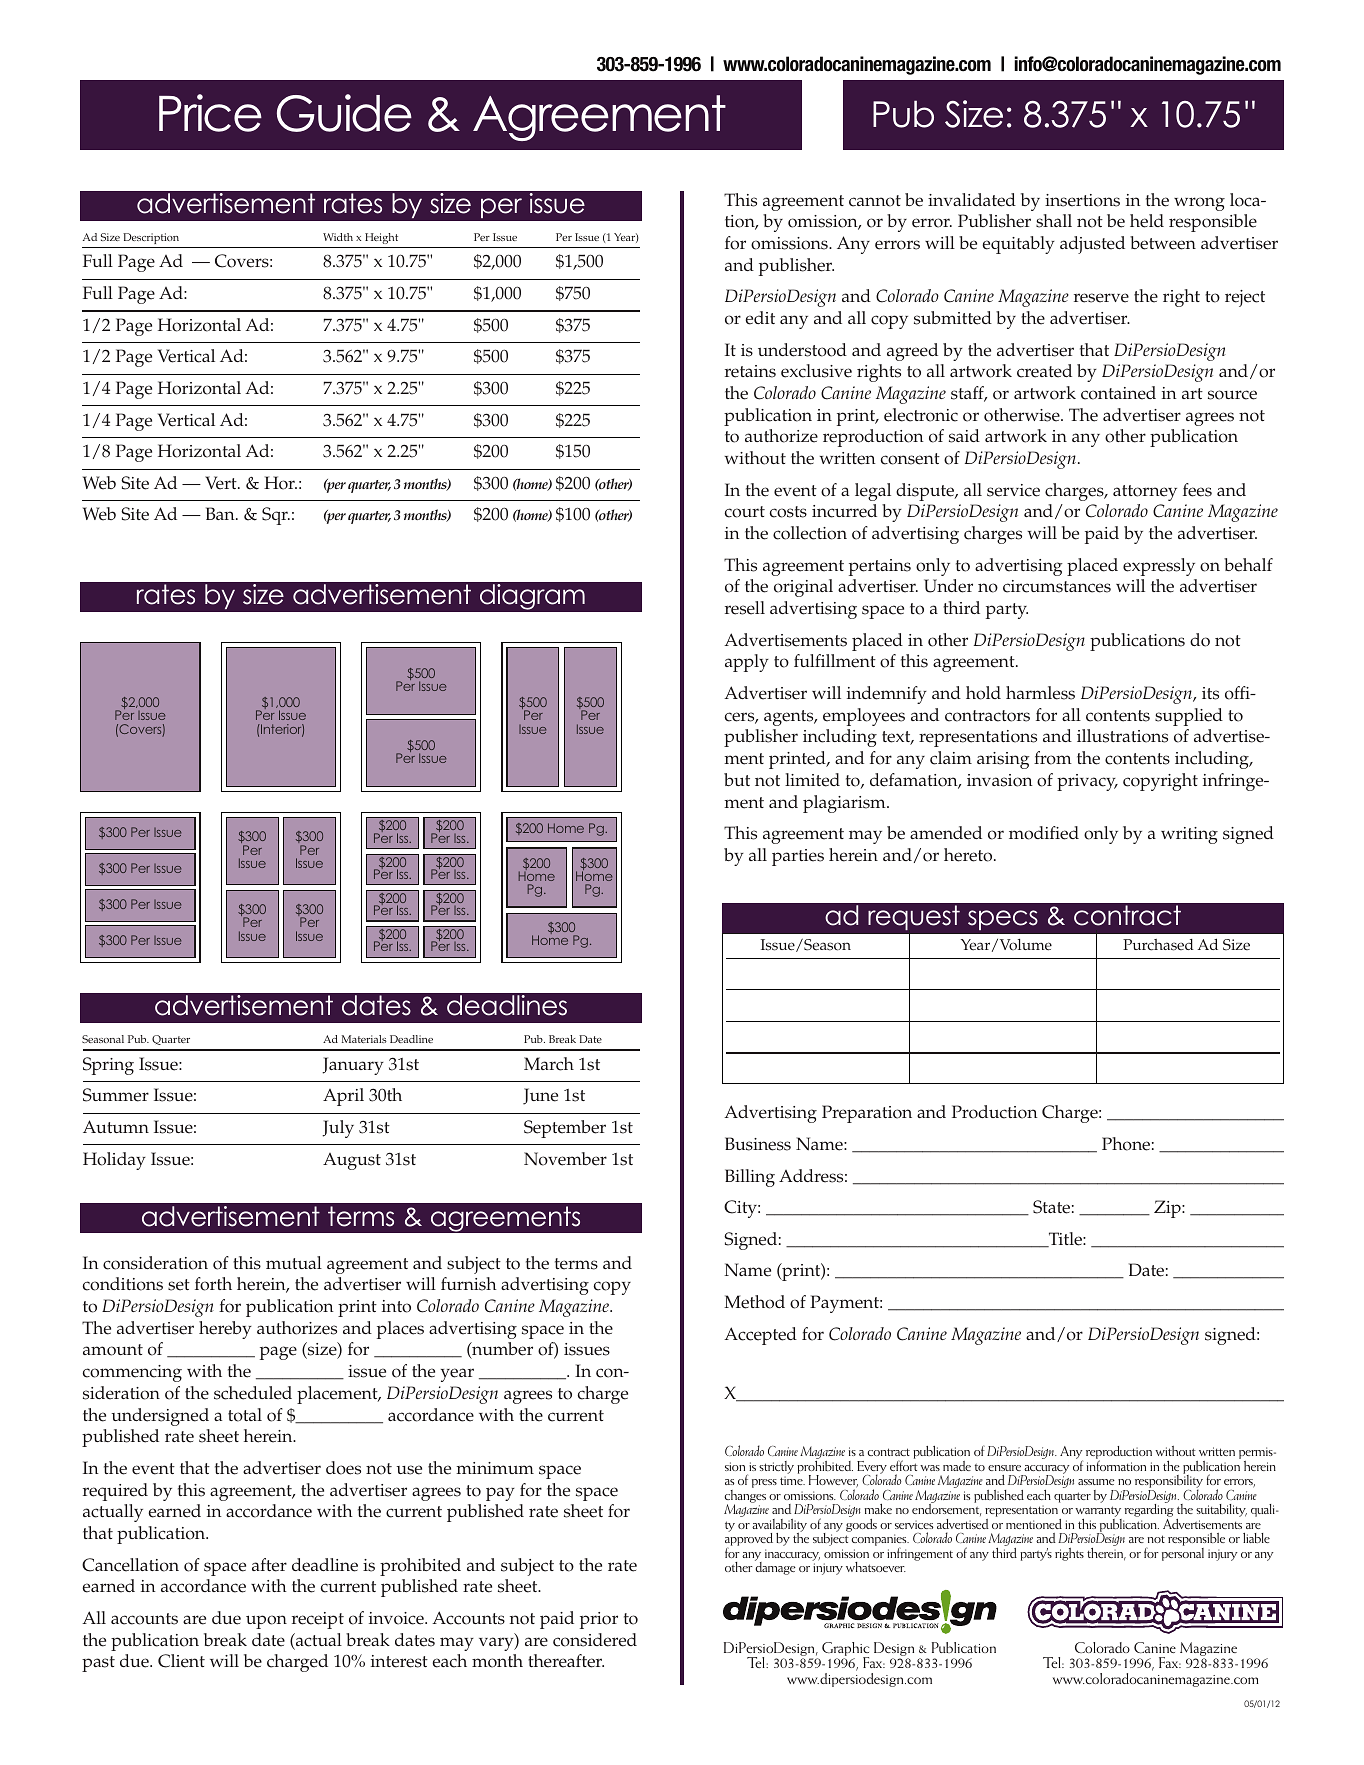 This screenshot has height=1765, width=1364. Describe the element at coordinates (276, 516) in the screenshot. I see `Sqr` at that location.
